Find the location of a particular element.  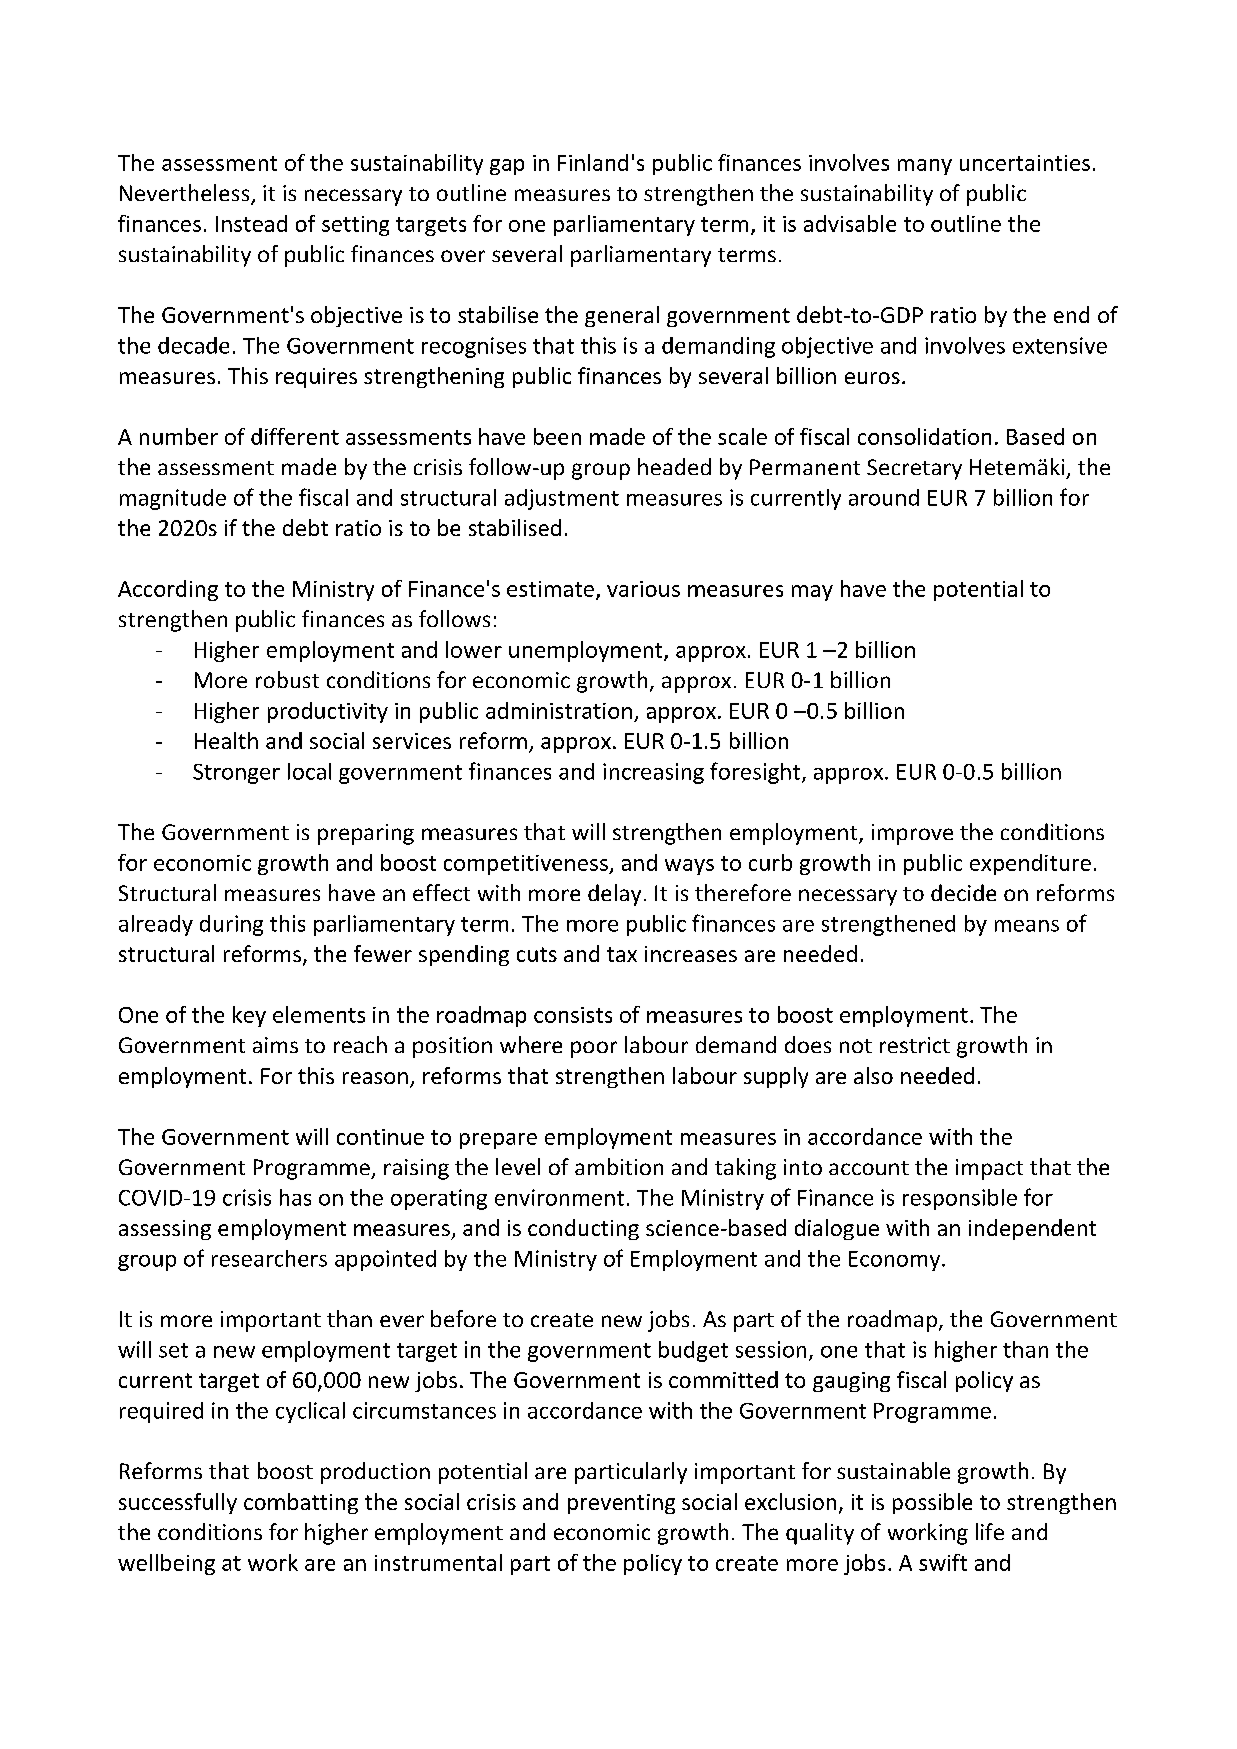

decide is located at coordinates (963, 892).
